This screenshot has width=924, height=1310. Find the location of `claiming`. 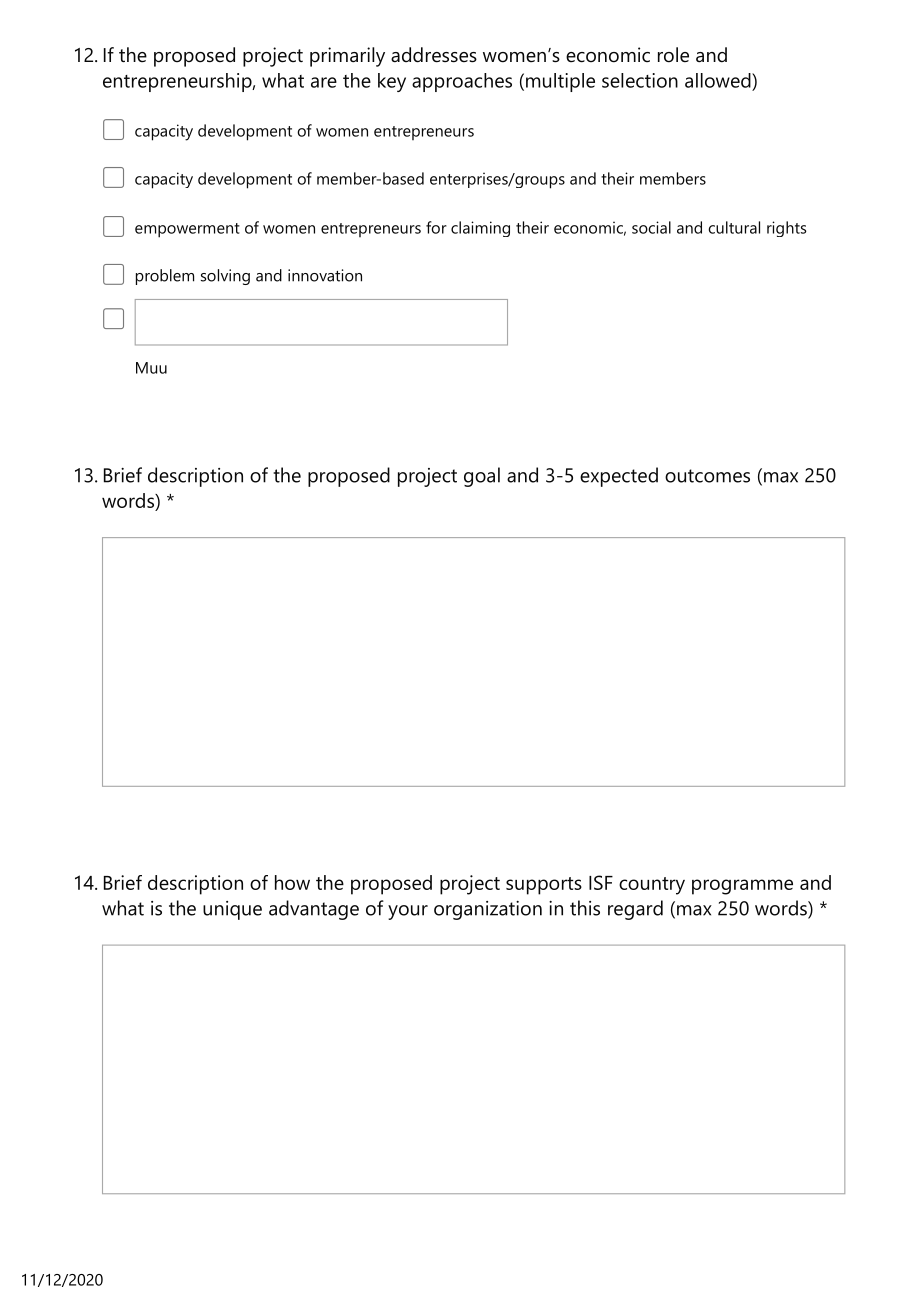

claiming is located at coordinates (480, 229).
